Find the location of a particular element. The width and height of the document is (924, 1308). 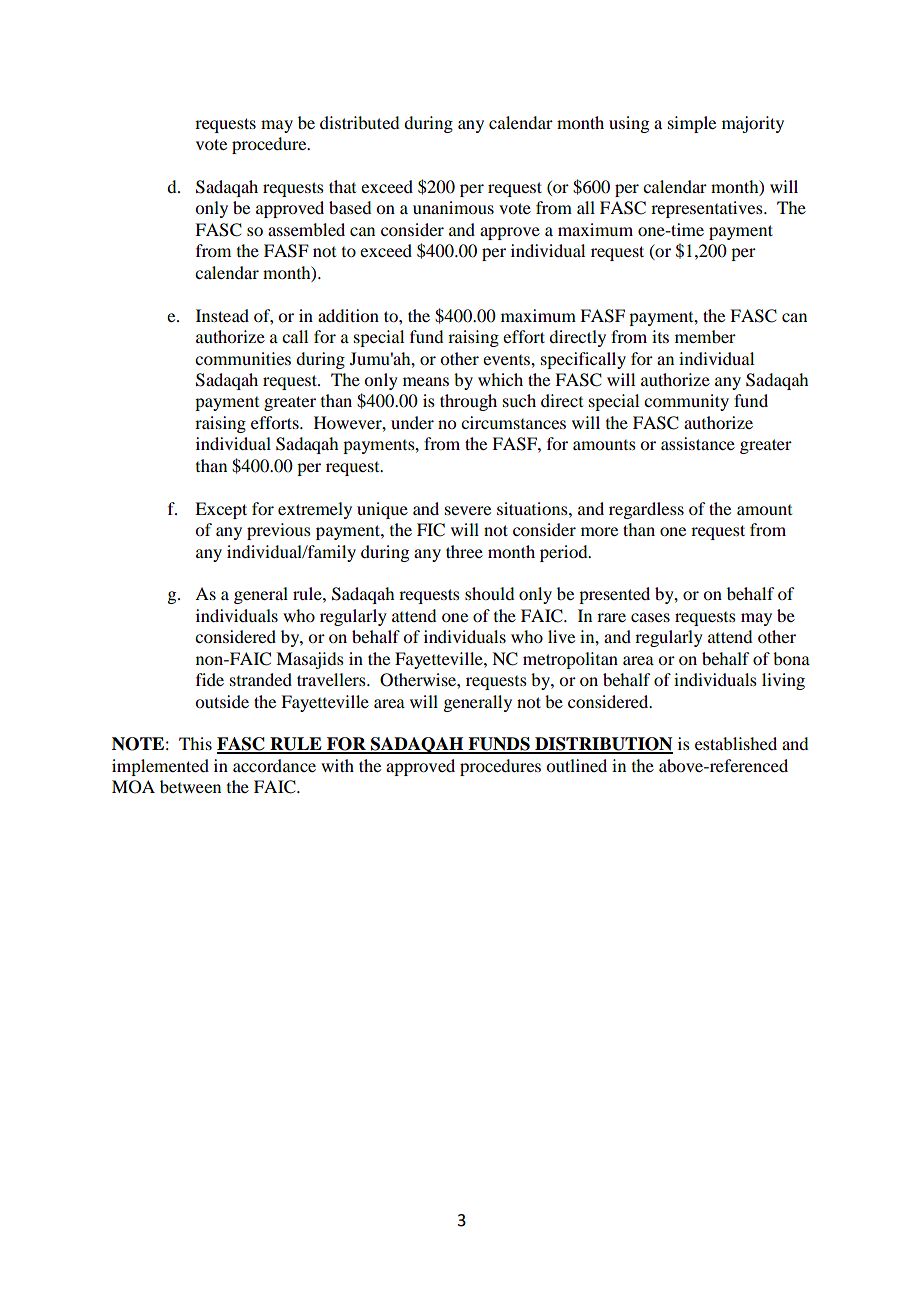

Instead is located at coordinates (222, 315).
